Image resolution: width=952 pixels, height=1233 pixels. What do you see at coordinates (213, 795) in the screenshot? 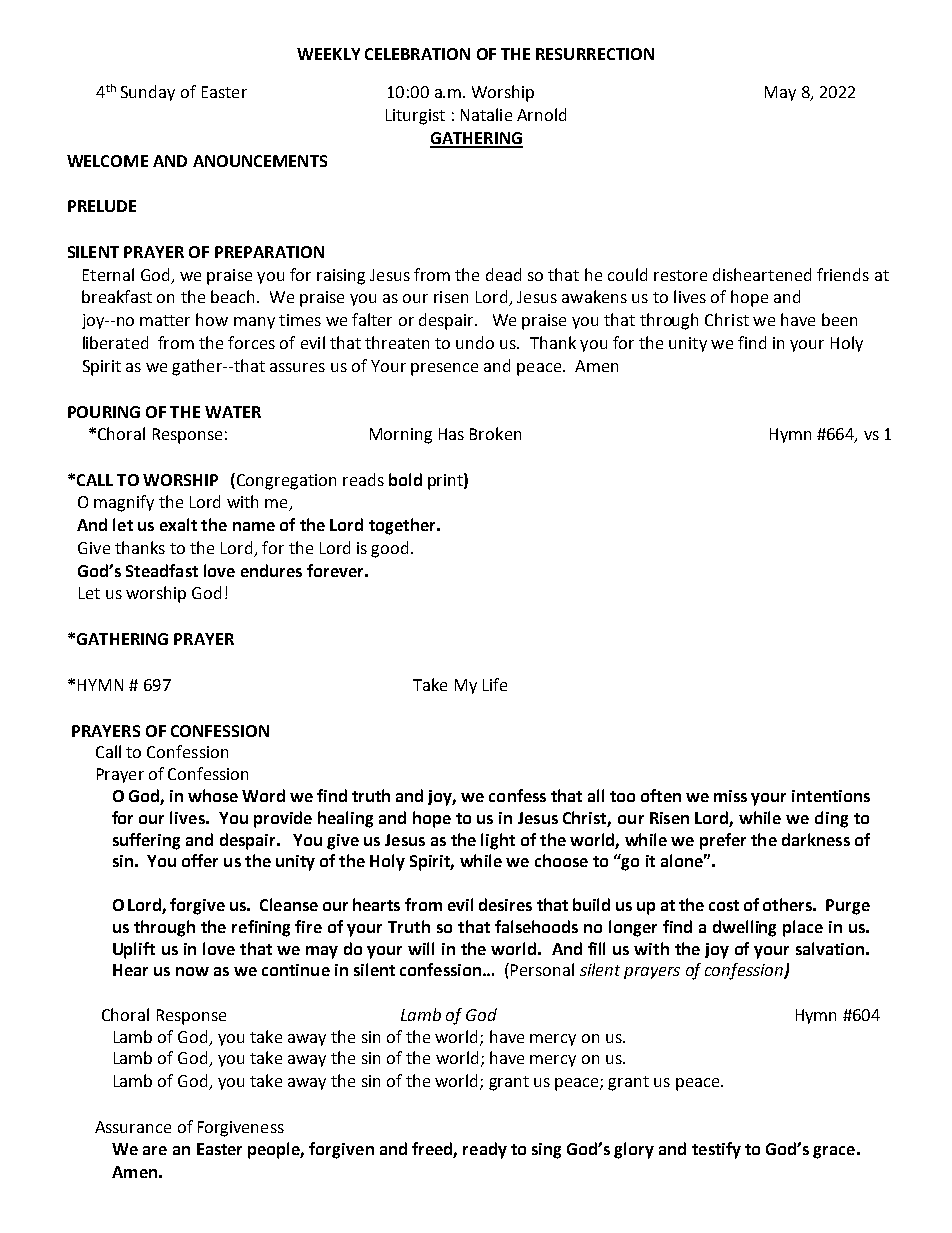
I see `whose` at bounding box center [213, 795].
